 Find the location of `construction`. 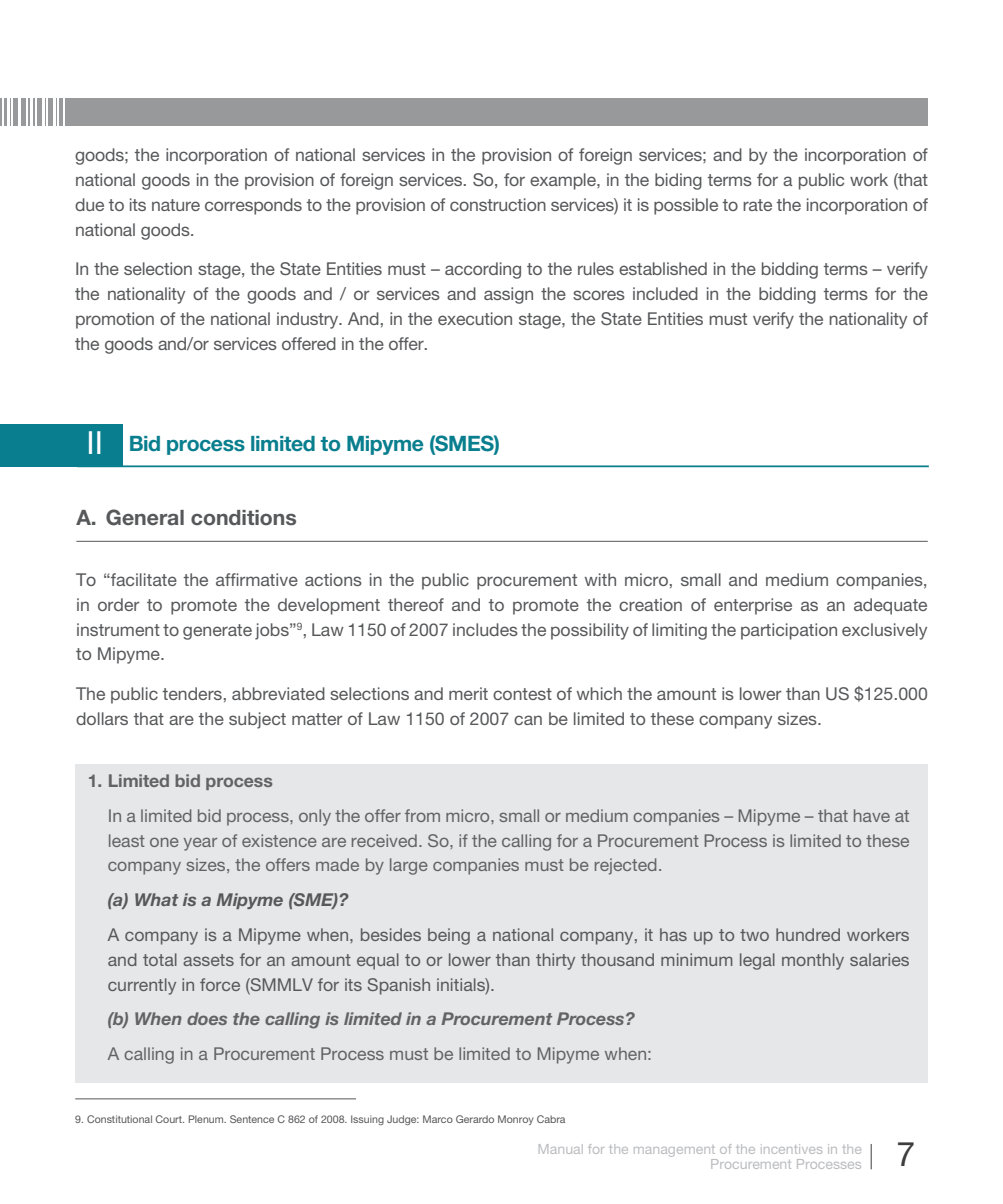

construction is located at coordinates (498, 204).
